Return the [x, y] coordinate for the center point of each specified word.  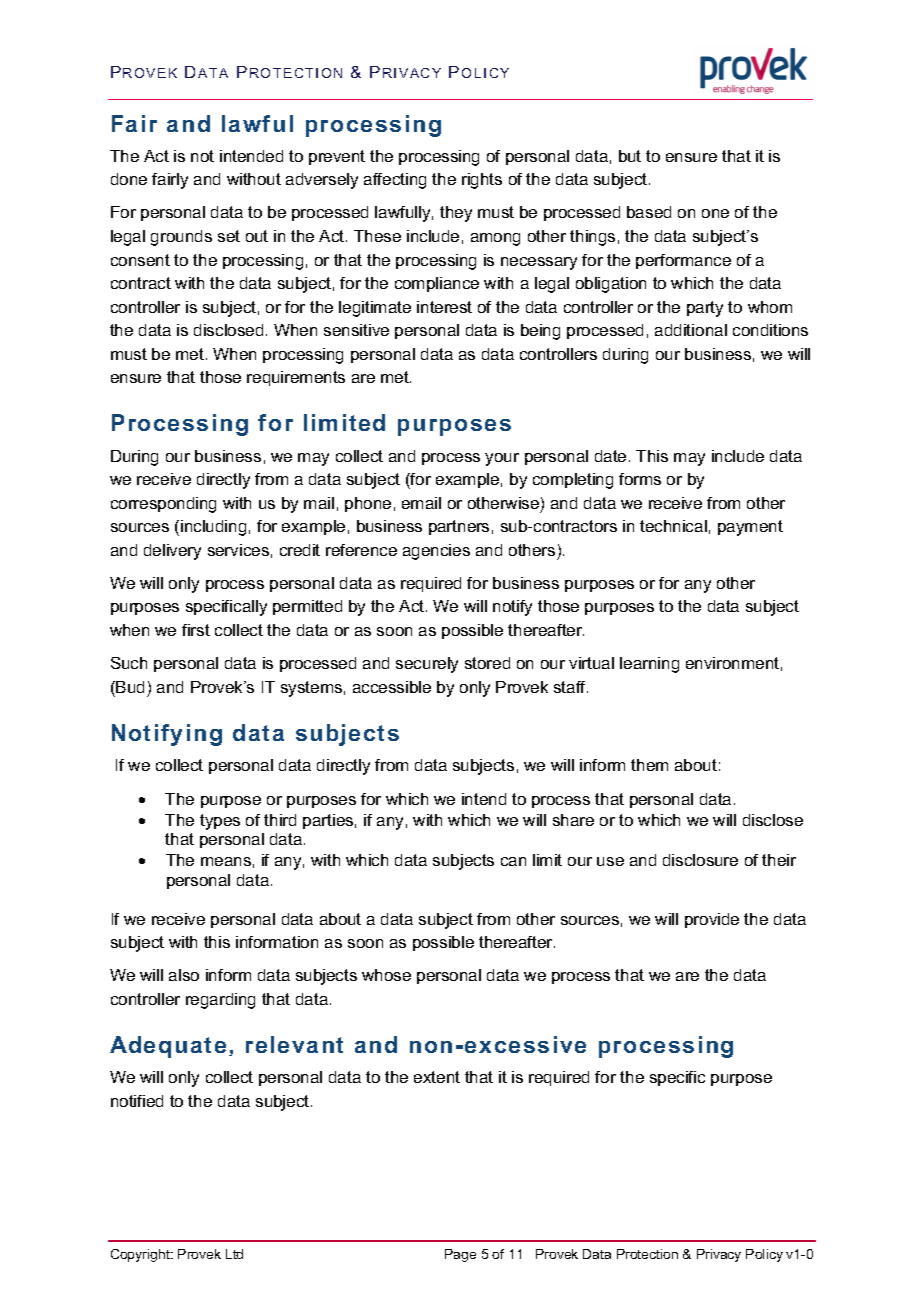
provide [712, 920]
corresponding [163, 505]
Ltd [234, 1254]
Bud [130, 687]
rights [482, 181]
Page [460, 1255]
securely [427, 665]
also [184, 975]
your [502, 459]
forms [640, 479]
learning [649, 665]
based [649, 212]
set [229, 236]
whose [386, 975]
